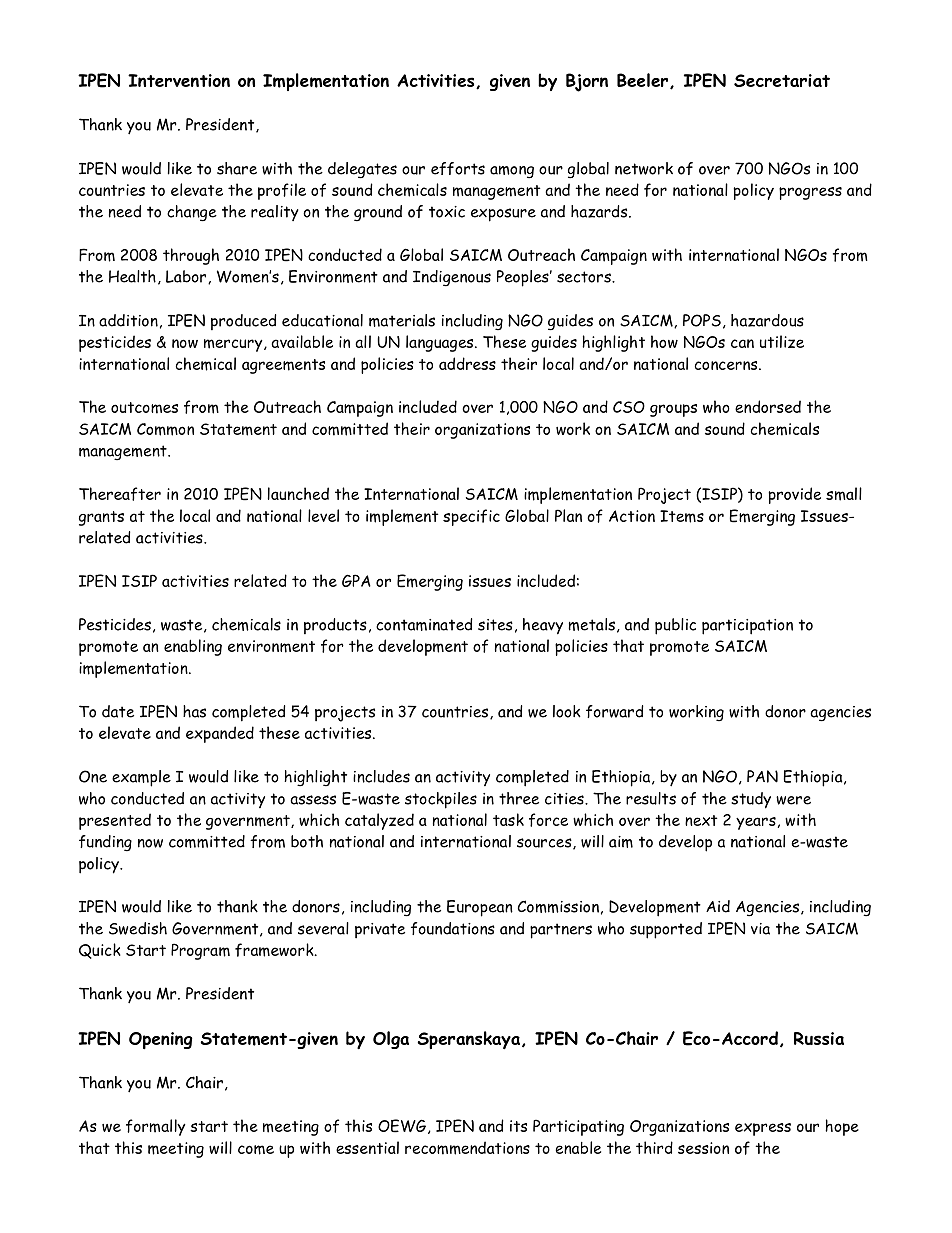  What do you see at coordinates (747, 627) in the screenshot?
I see `participation` at bounding box center [747, 627].
